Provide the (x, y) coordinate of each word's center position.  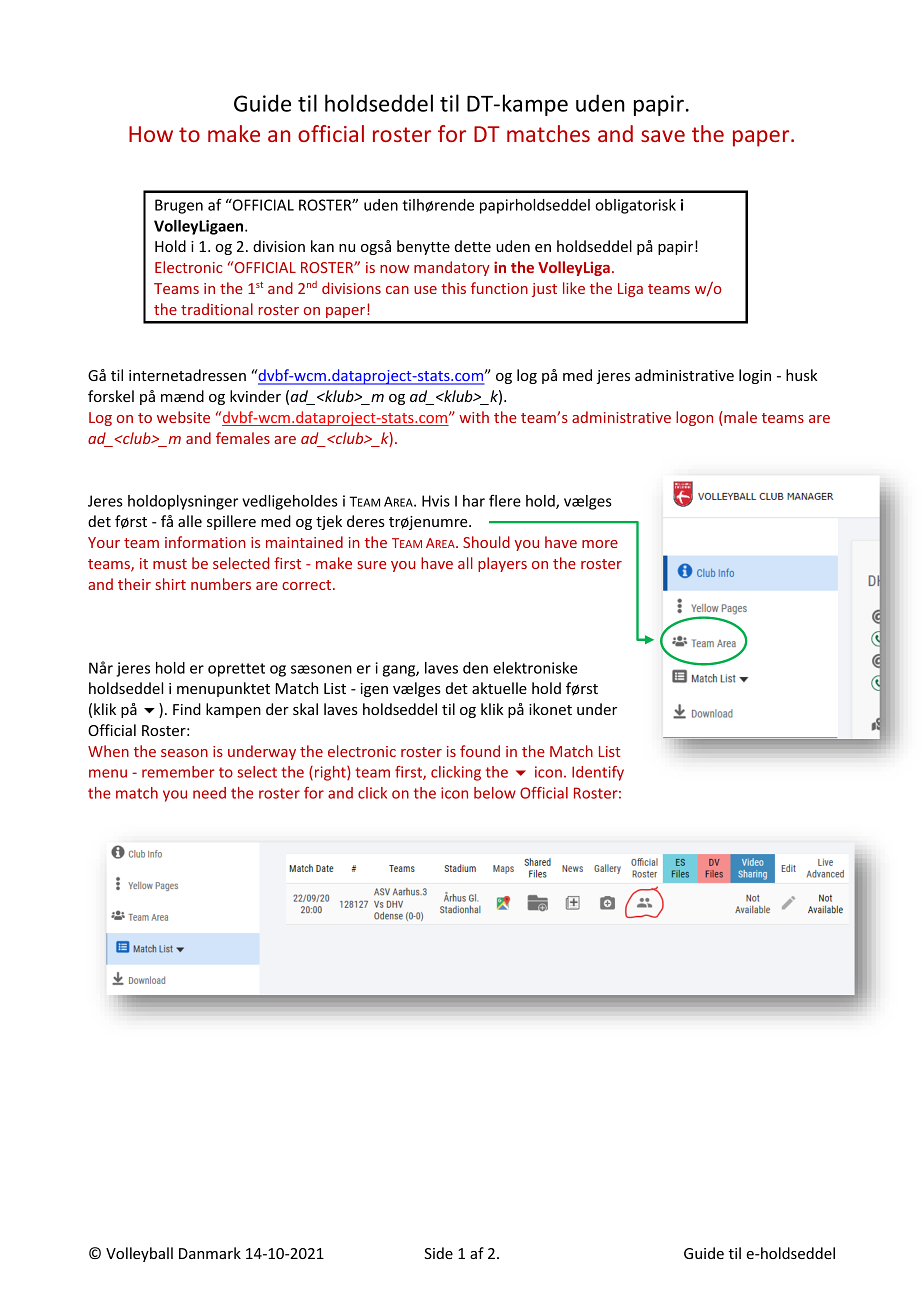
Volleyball (139, 1254)
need (209, 793)
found (480, 751)
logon (694, 418)
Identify (598, 773)
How (151, 134)
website (183, 417)
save (663, 136)
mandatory (452, 268)
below (495, 793)
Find (187, 709)
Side (438, 1253)
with (474, 417)
